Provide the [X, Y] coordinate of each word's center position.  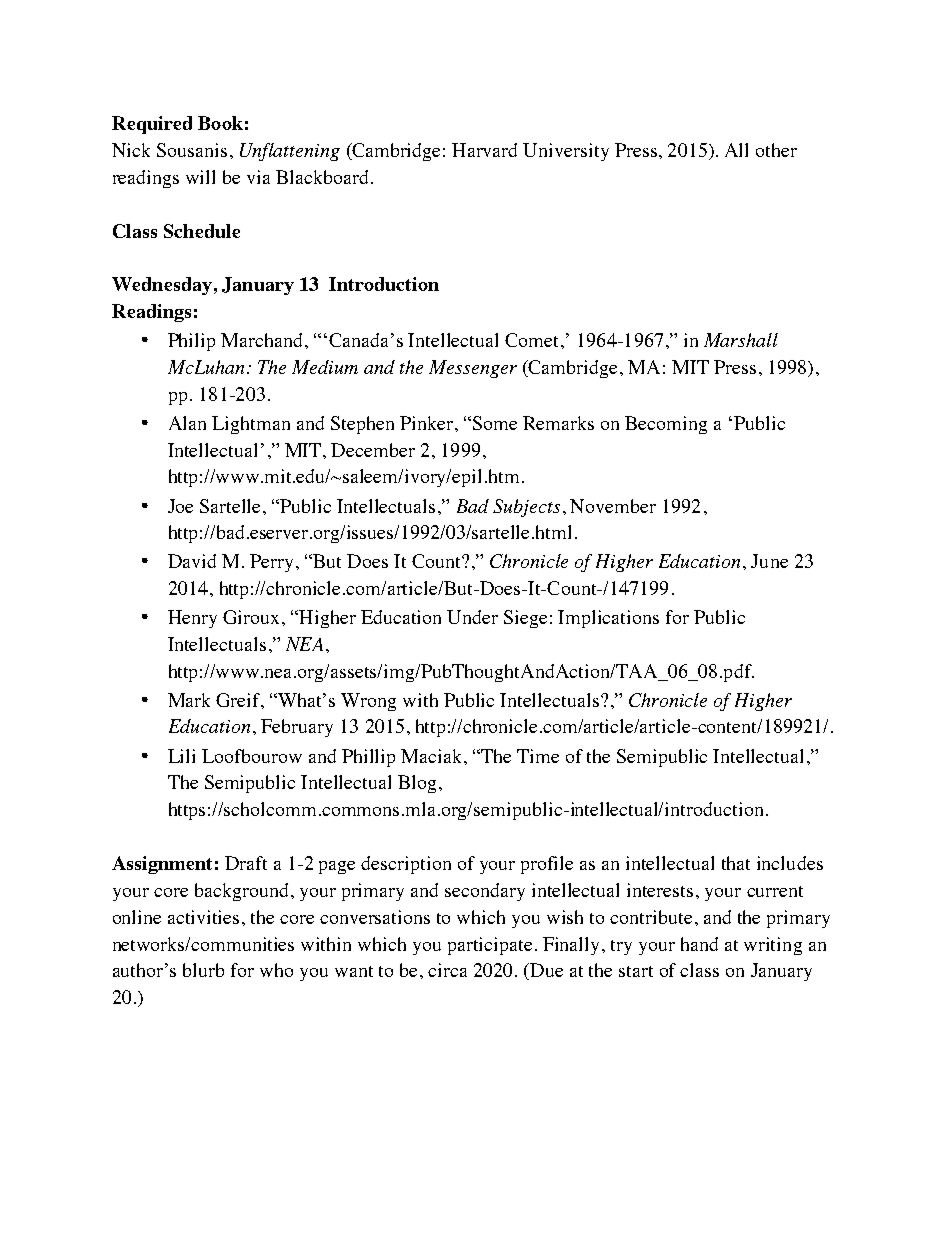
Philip [191, 342]
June [769, 561]
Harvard [484, 150]
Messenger [473, 369]
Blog [417, 784]
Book [220, 123]
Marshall [741, 340]
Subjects [526, 508]
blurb [203, 970]
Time [538, 756]
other [776, 150]
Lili [181, 756]
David [192, 561]
